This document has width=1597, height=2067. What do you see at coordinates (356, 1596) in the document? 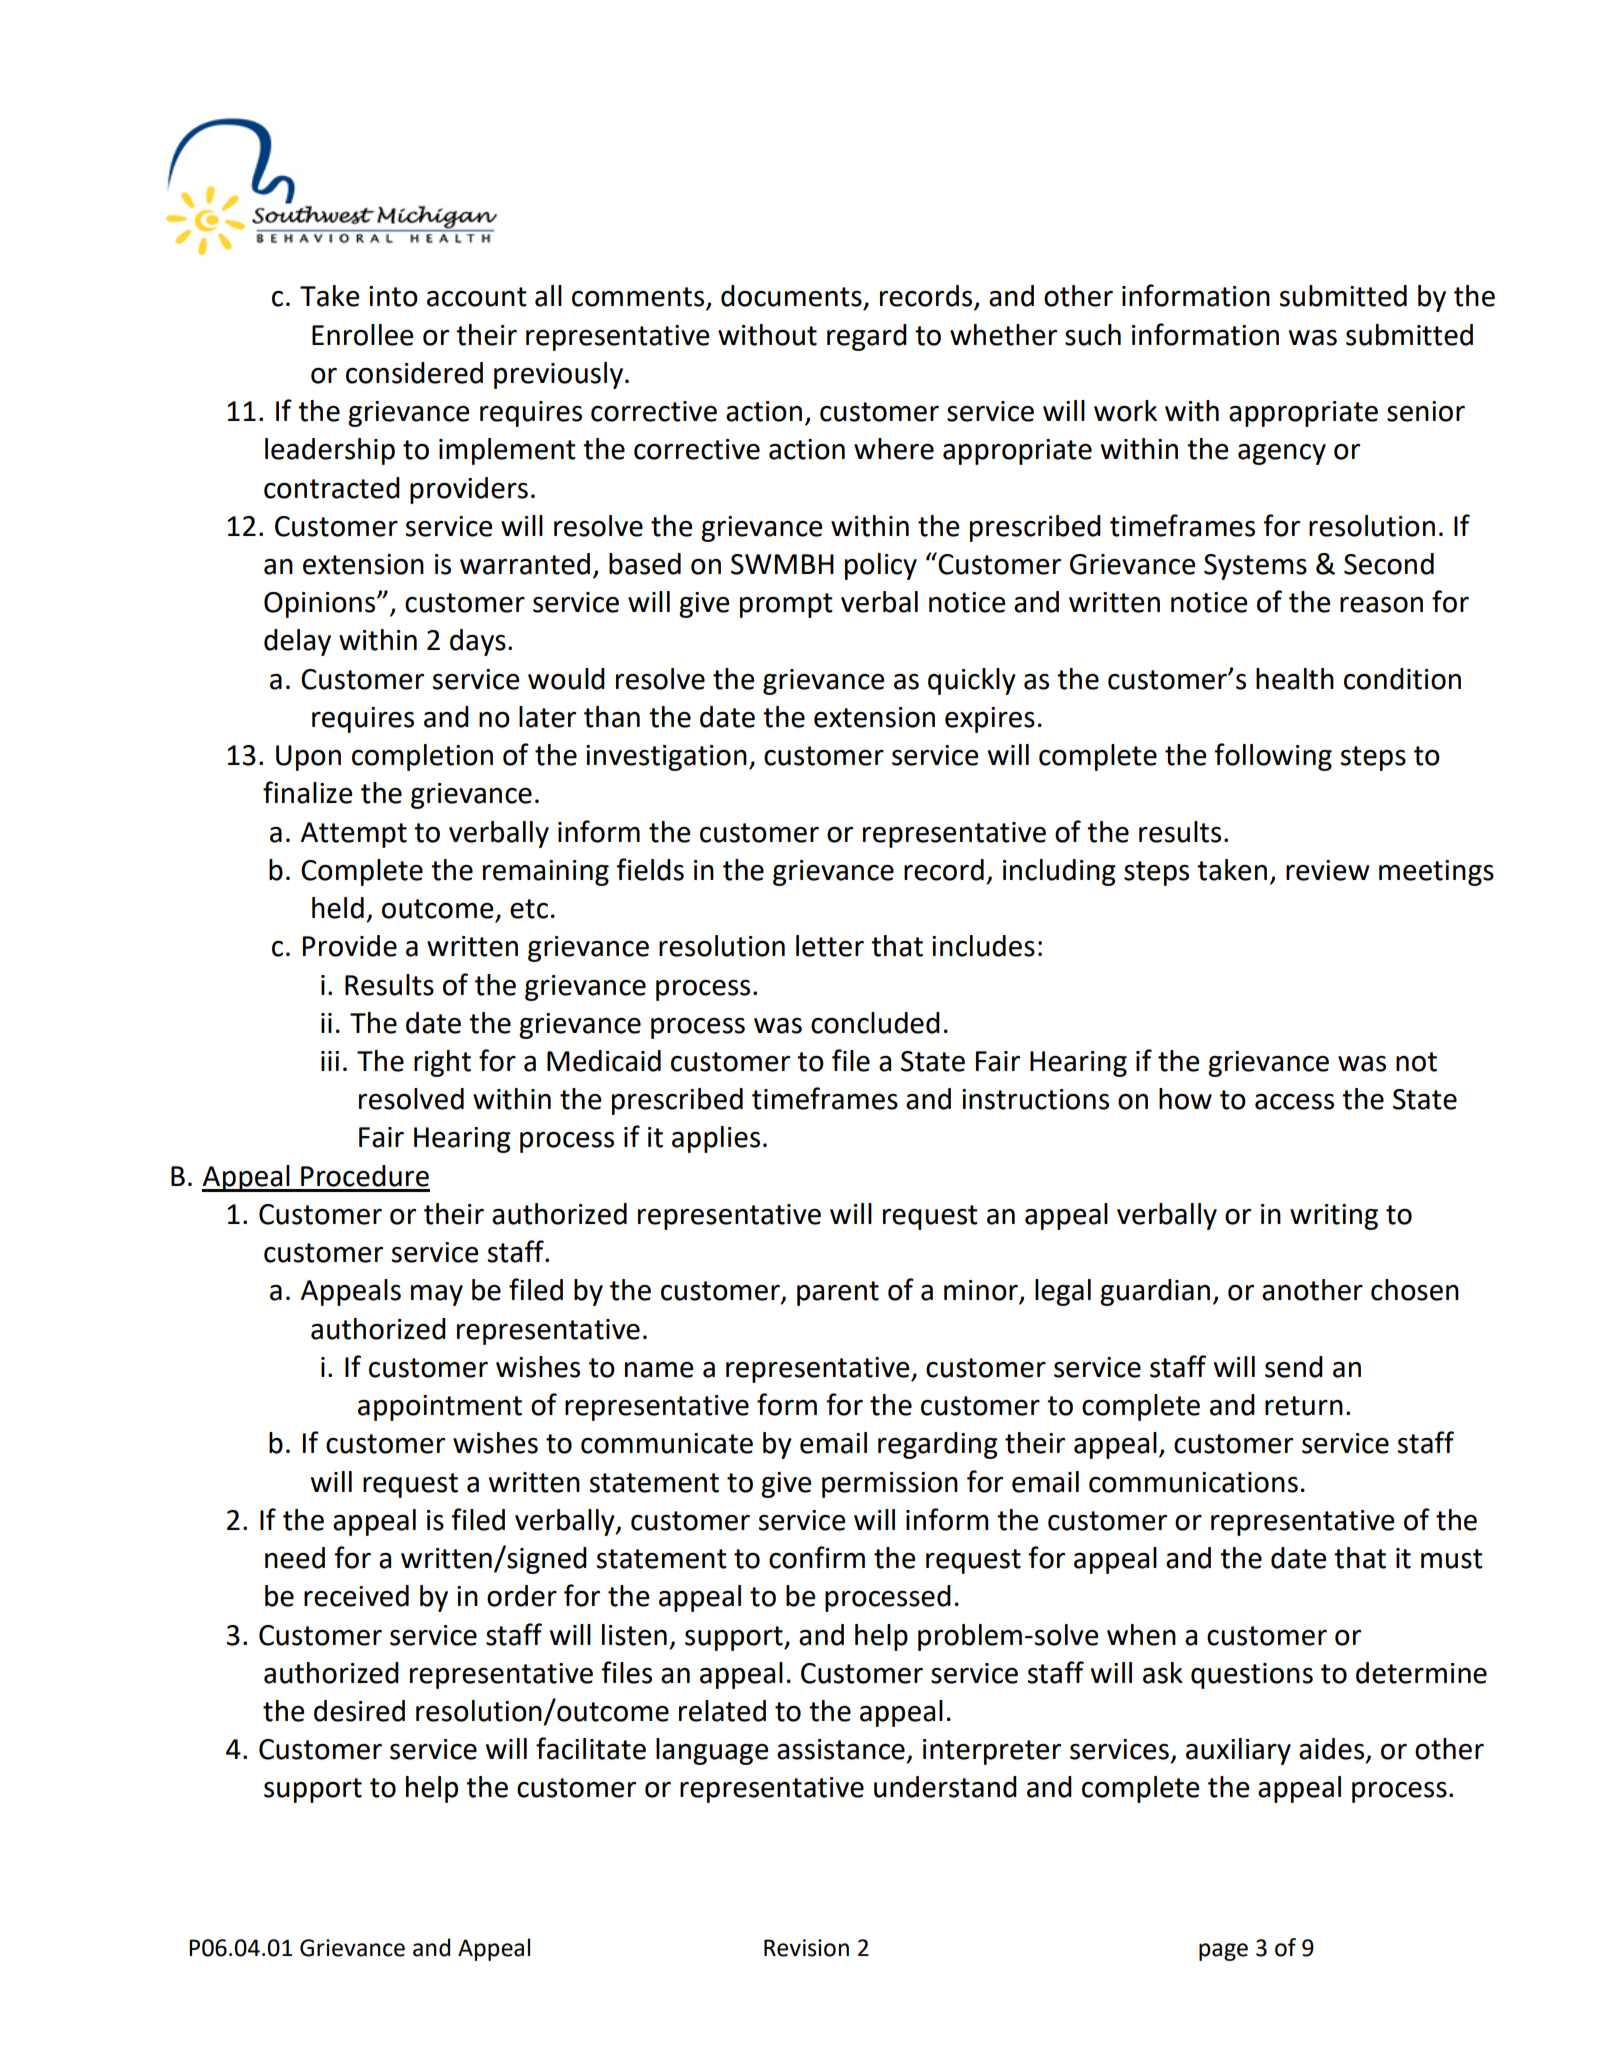
I see `received` at bounding box center [356, 1596].
